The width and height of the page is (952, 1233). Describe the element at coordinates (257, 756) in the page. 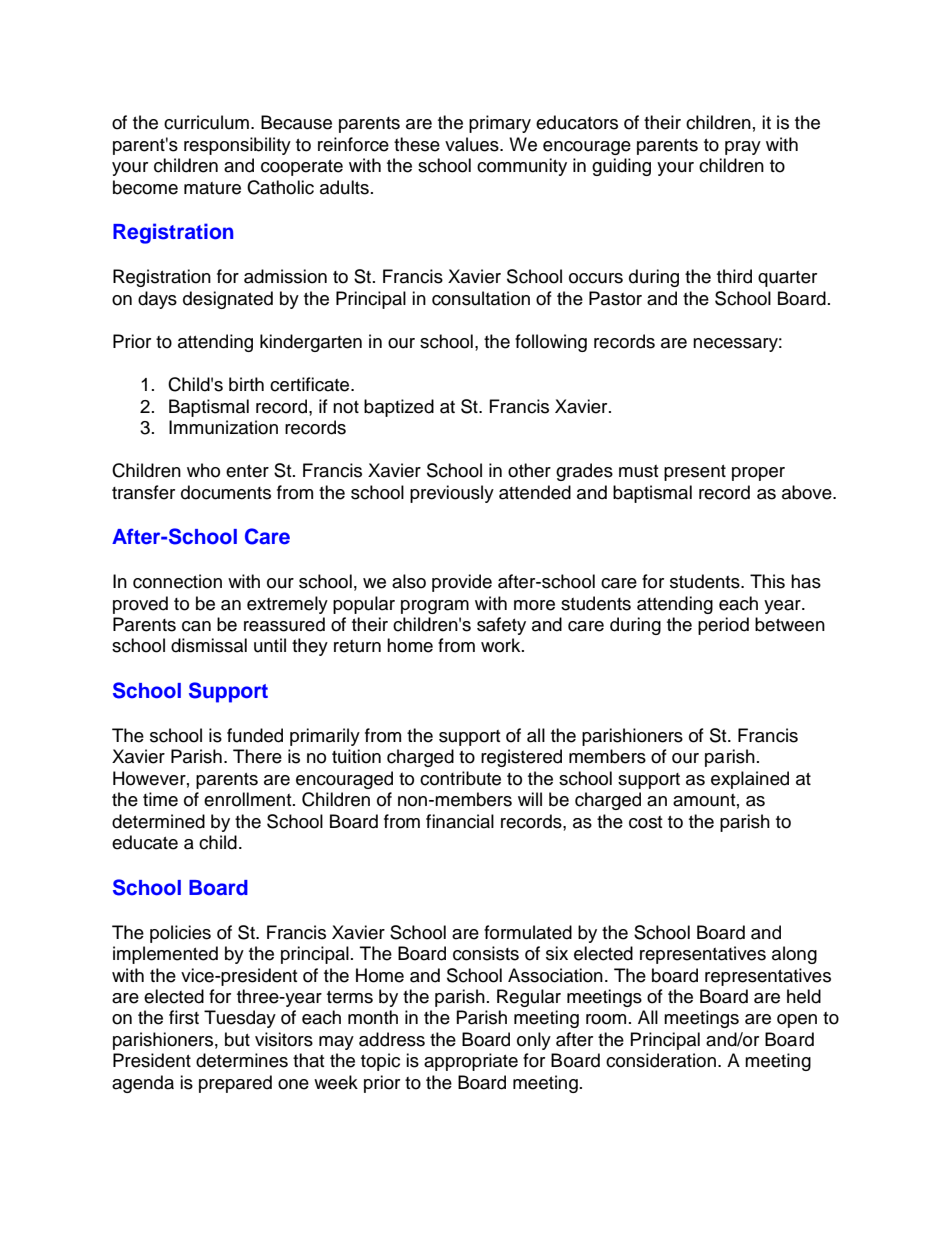

I see `There` at that location.
